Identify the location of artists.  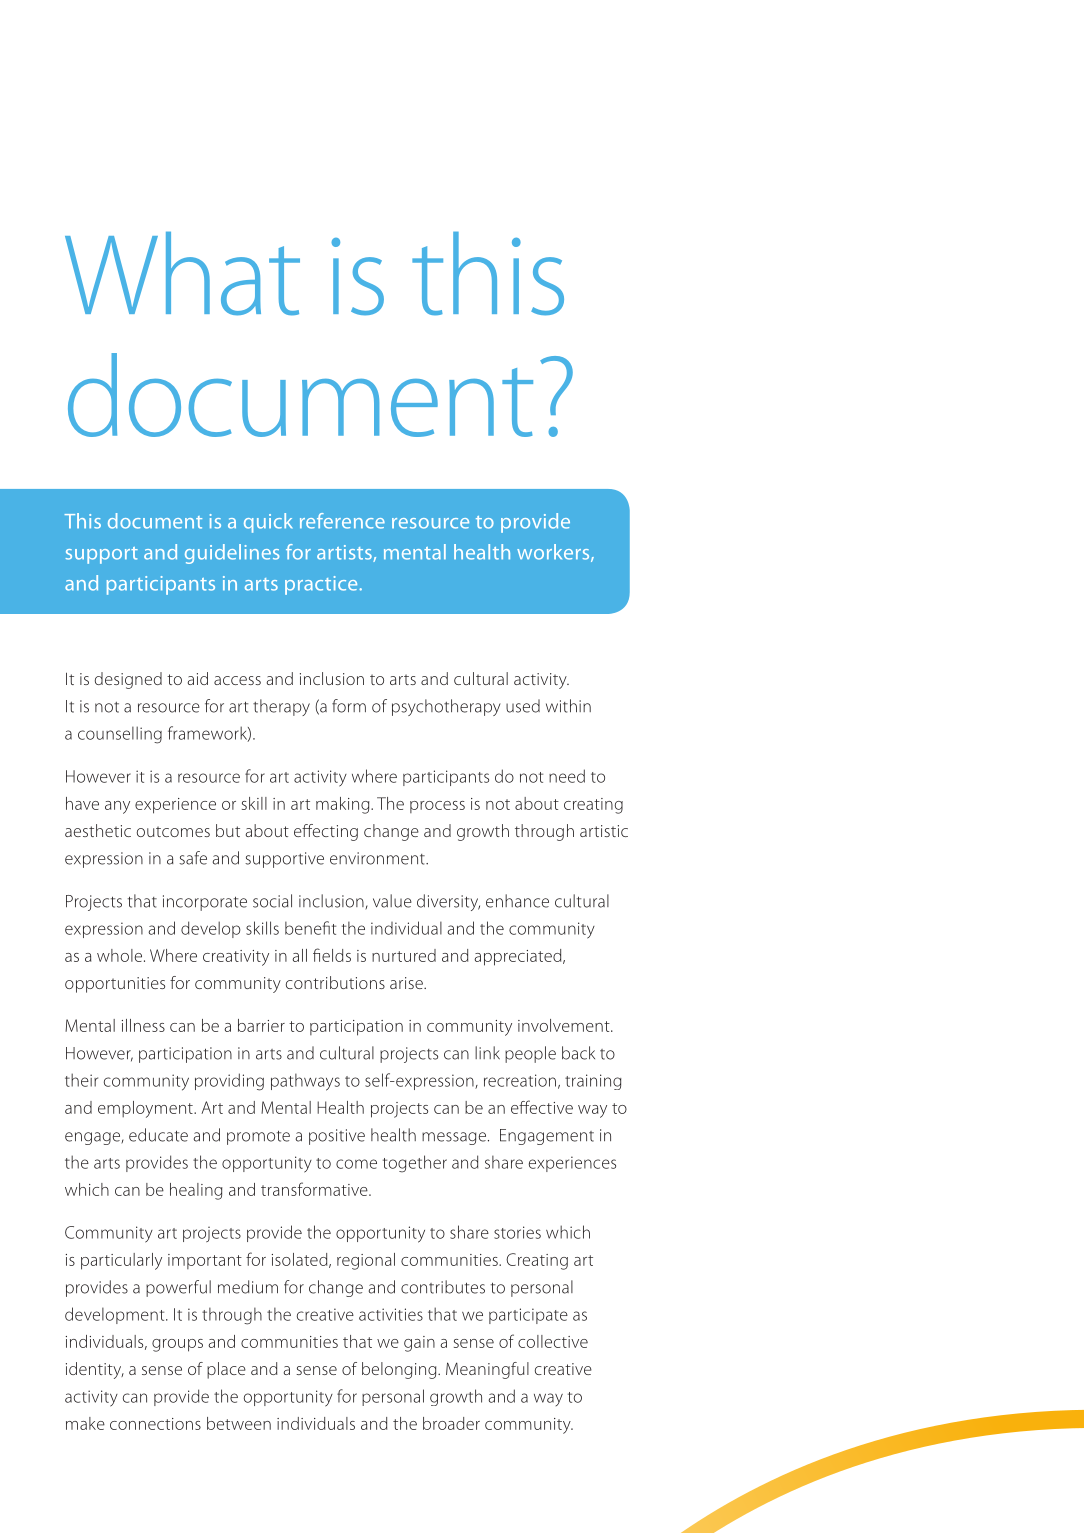
(345, 553).
